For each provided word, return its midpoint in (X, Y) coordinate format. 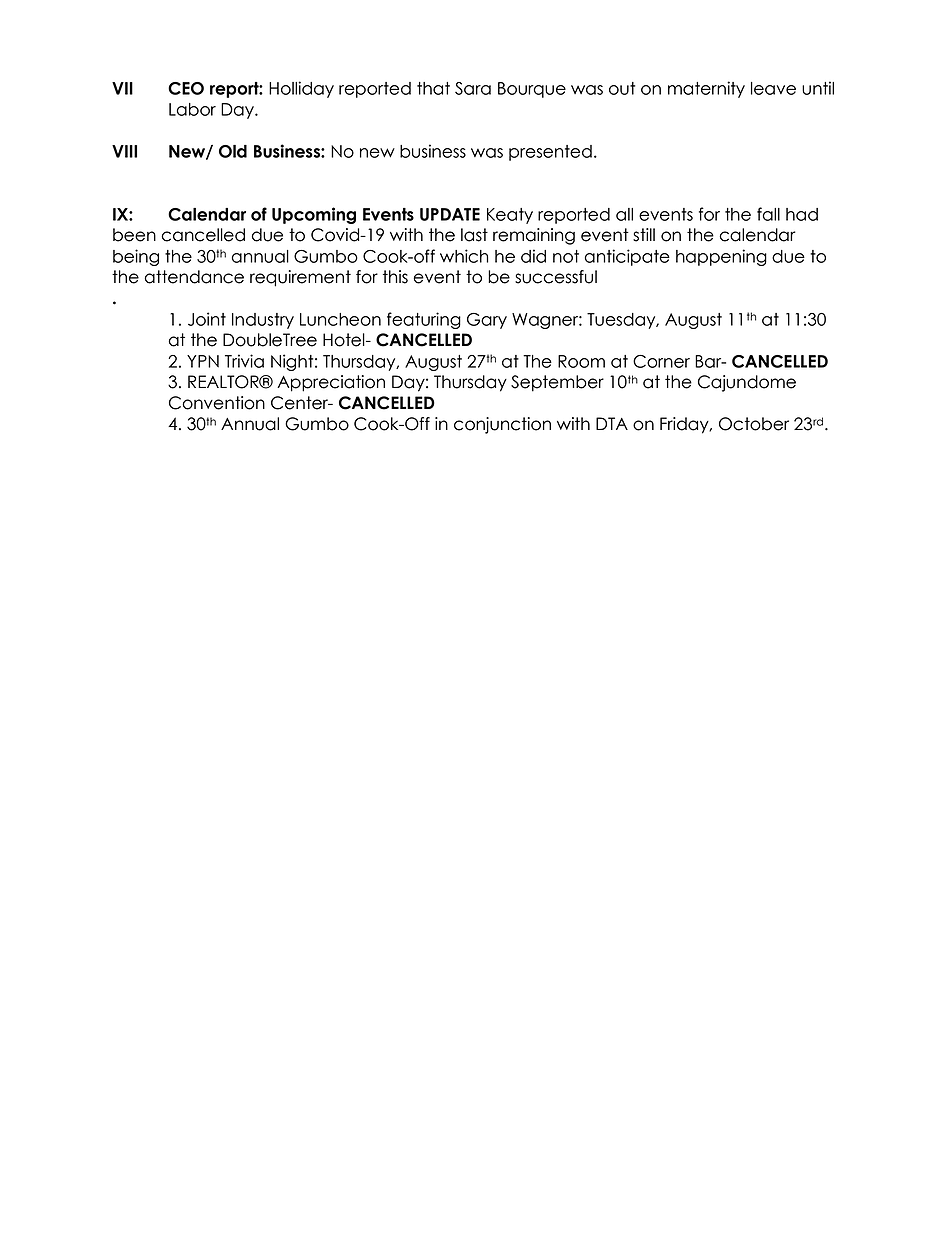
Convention (217, 403)
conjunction (502, 425)
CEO (186, 88)
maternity (706, 89)
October (754, 424)
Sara (473, 88)
